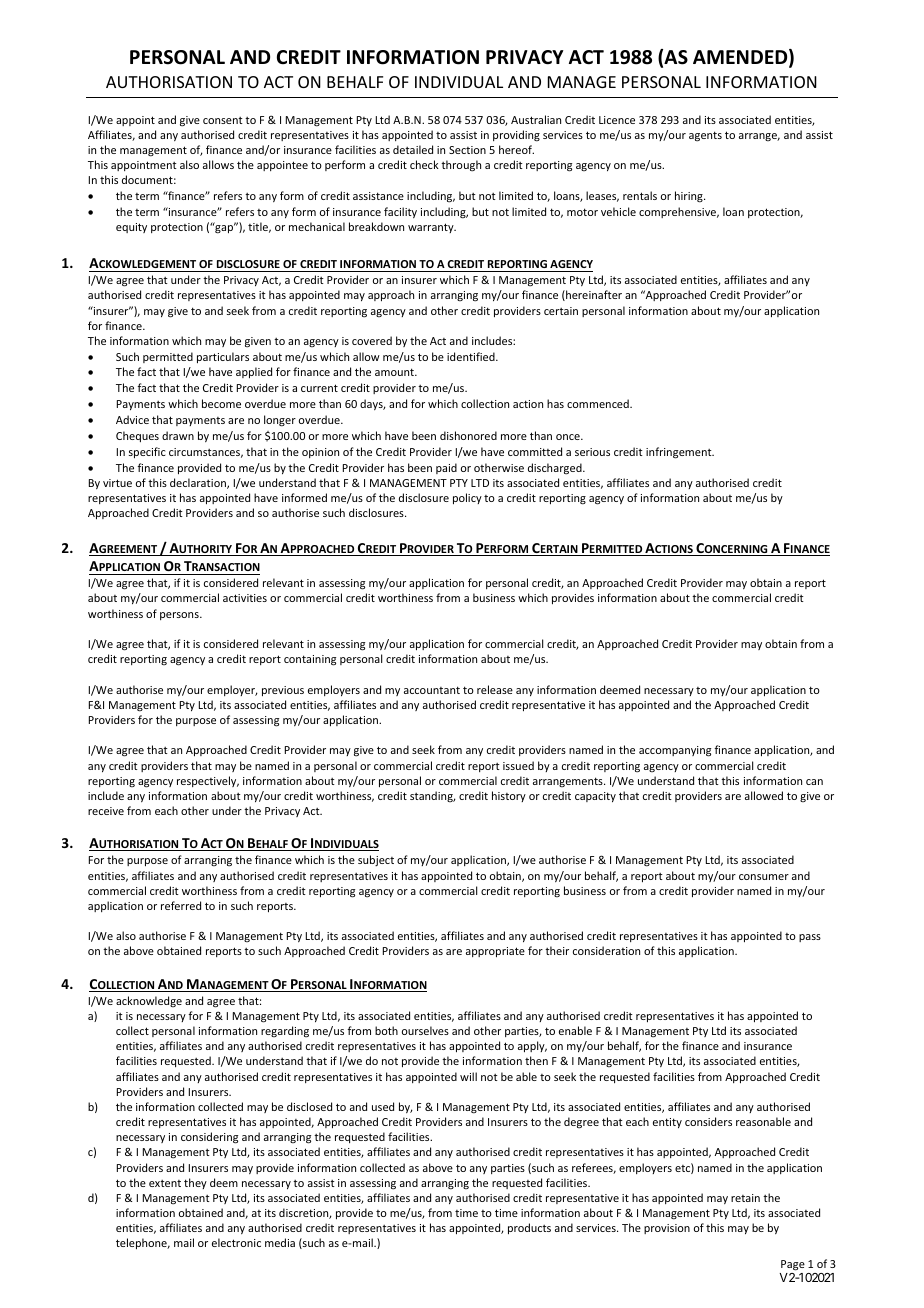  I want to click on dishonored, so click(468, 435).
